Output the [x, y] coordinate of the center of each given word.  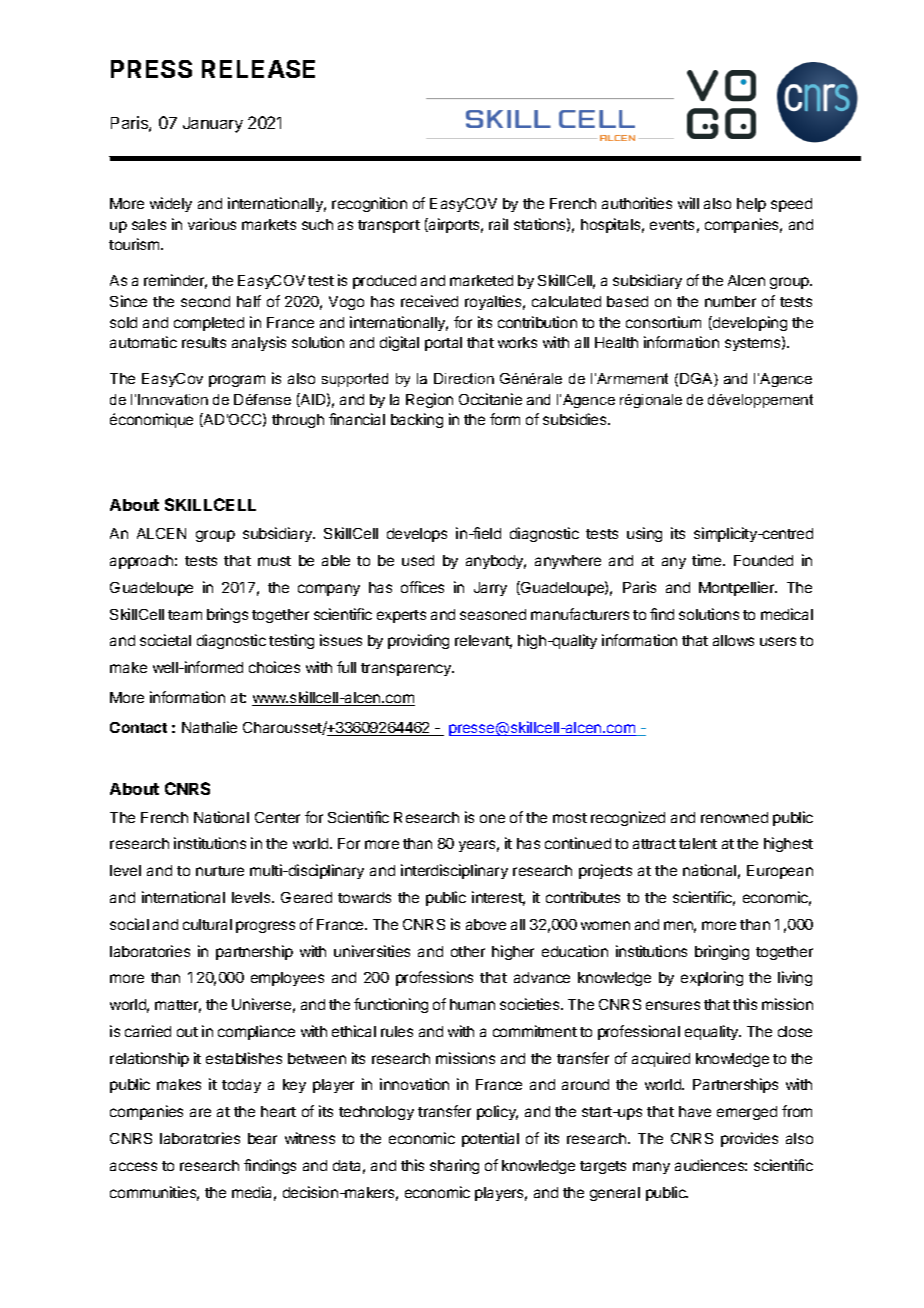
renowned [734, 817]
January [213, 125]
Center [277, 817]
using [644, 534]
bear [262, 1138]
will [688, 203]
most [570, 818]
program [237, 381]
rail [498, 224]
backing [417, 420]
